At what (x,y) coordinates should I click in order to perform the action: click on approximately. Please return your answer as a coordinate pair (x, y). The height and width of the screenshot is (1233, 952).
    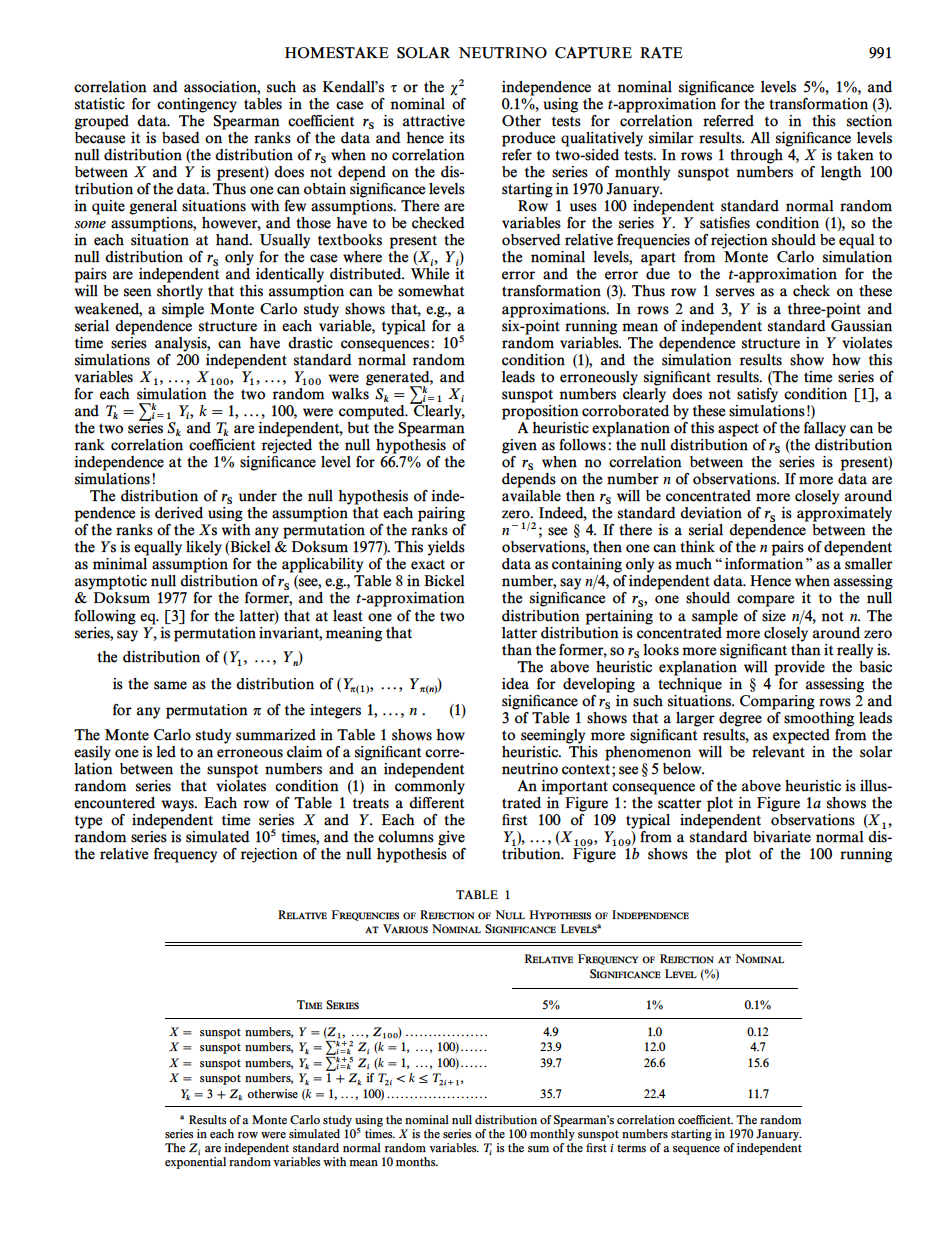
    Looking at the image, I should click on (844, 514).
